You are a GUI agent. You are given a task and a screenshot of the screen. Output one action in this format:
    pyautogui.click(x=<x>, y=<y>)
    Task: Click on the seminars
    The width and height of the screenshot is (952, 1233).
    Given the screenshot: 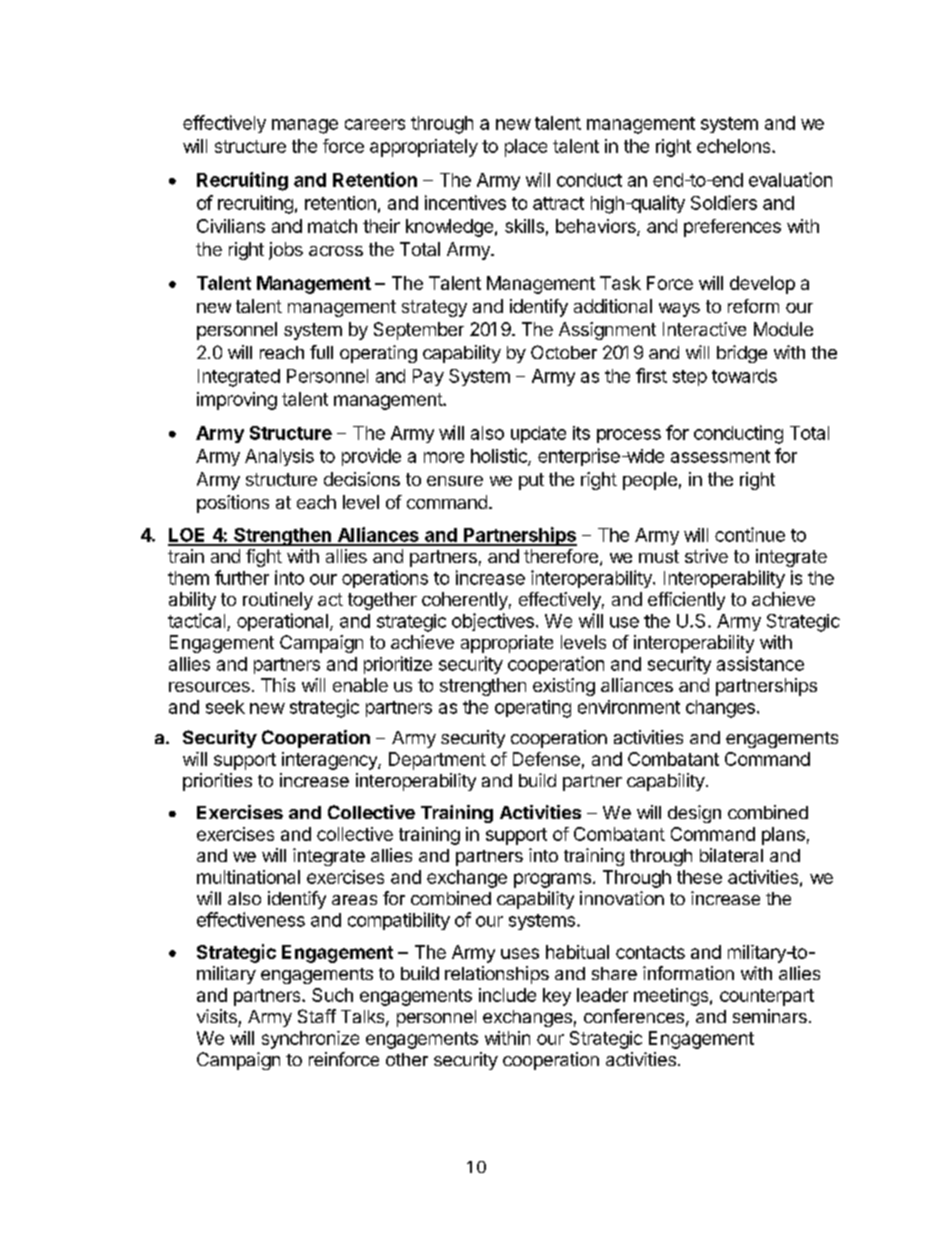 What is the action you would take?
    pyautogui.click(x=770, y=1016)
